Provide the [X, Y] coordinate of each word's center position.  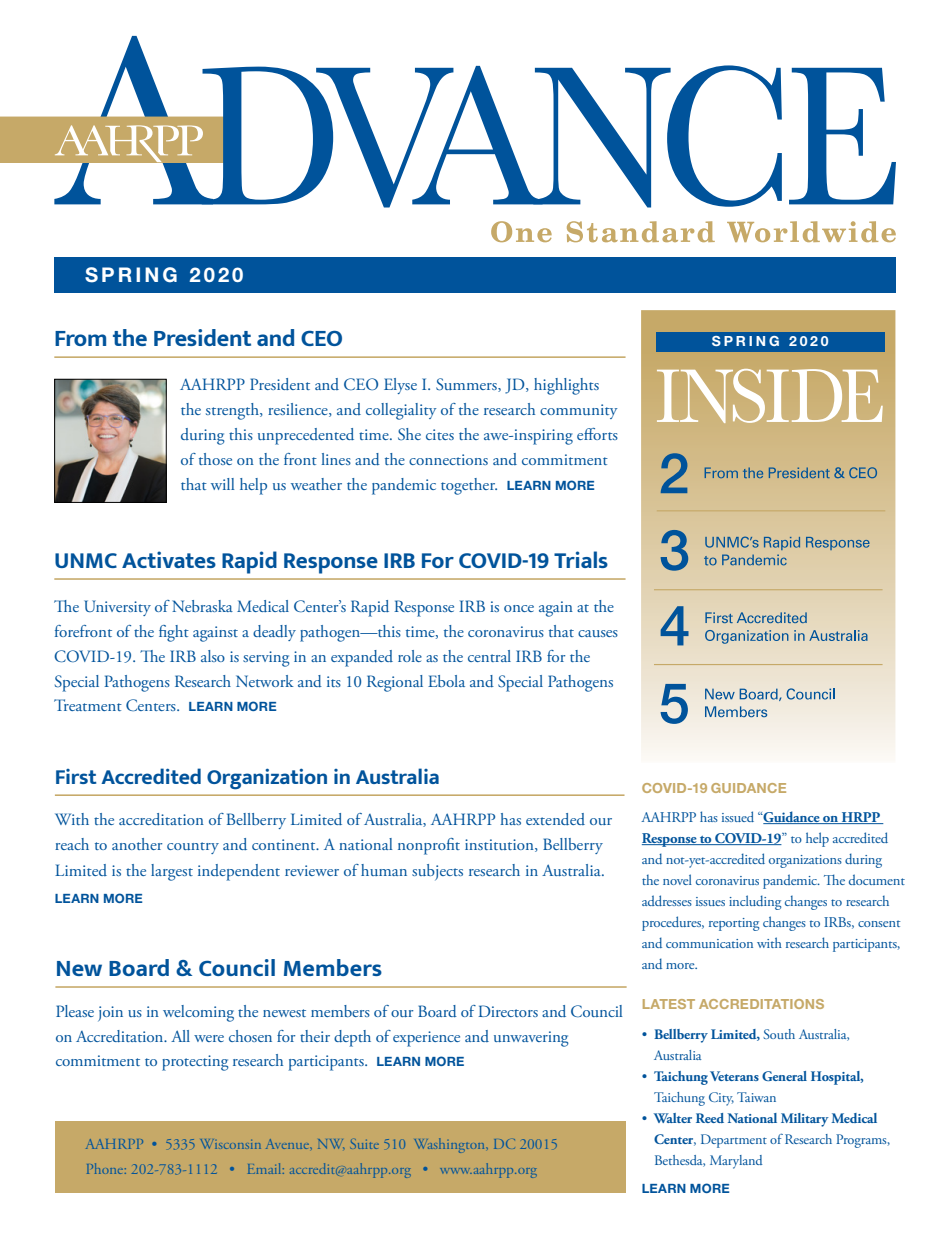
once [519, 608]
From [80, 338]
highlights [566, 386]
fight [174, 633]
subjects [437, 872]
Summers [467, 385]
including [755, 902]
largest [172, 872]
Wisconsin [230, 1144]
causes [598, 633]
